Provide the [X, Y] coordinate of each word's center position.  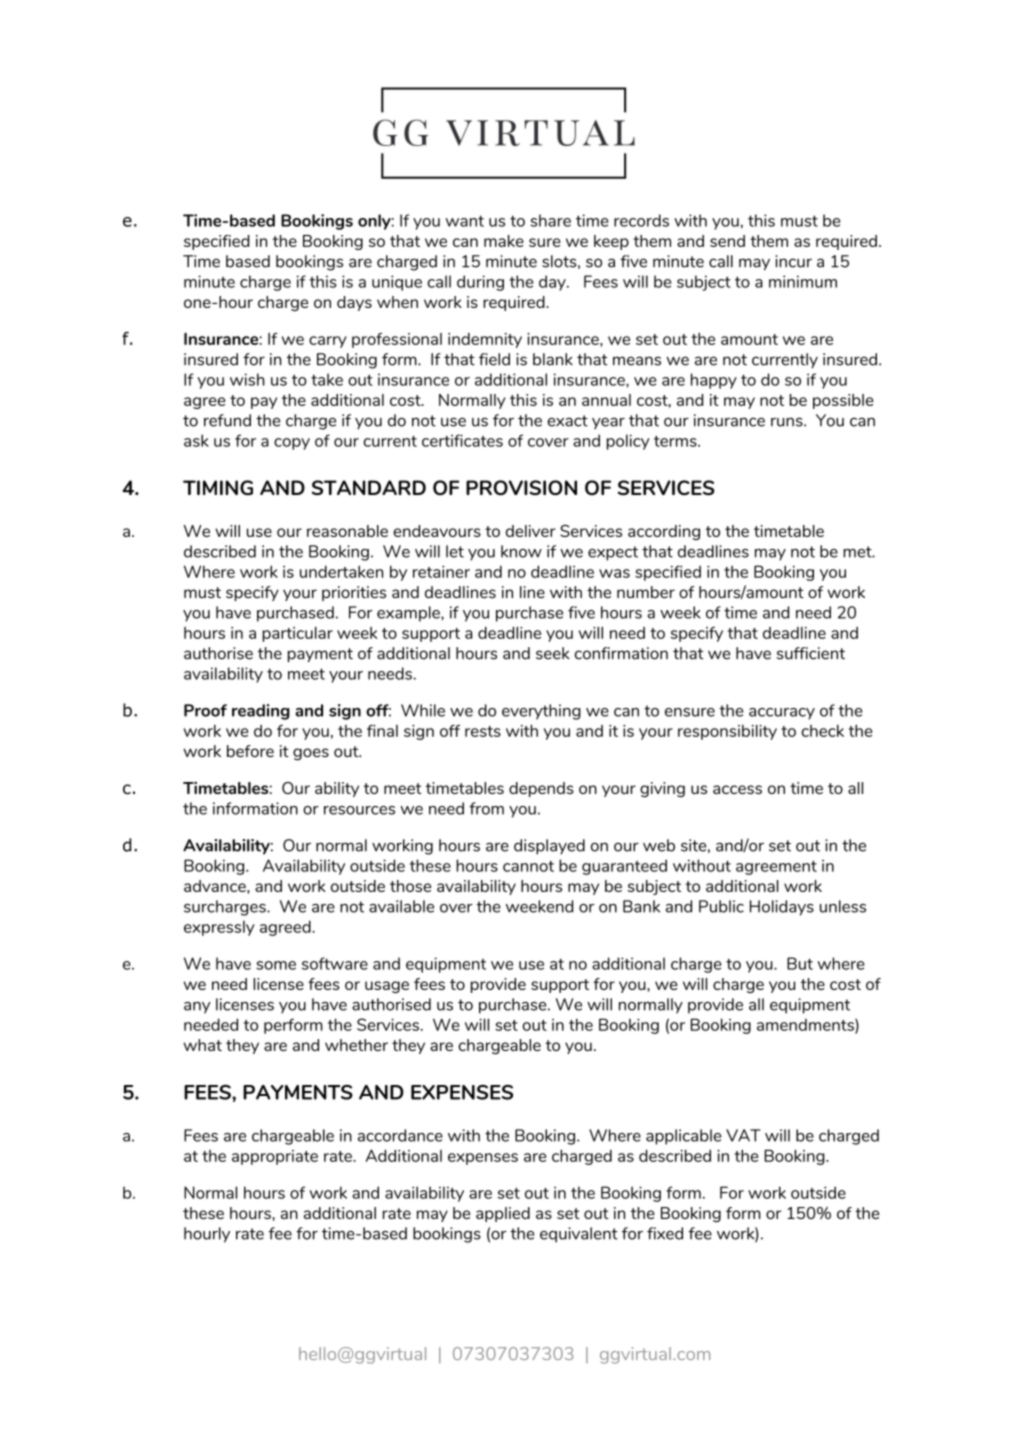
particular [297, 634]
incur [793, 261]
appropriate [275, 1157]
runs [788, 422]
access [737, 789]
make [504, 241]
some [276, 965]
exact [567, 421]
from [486, 808]
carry [328, 342]
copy [292, 444]
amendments [806, 1025]
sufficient [811, 653]
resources [359, 810]
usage [387, 987]
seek [553, 653]
